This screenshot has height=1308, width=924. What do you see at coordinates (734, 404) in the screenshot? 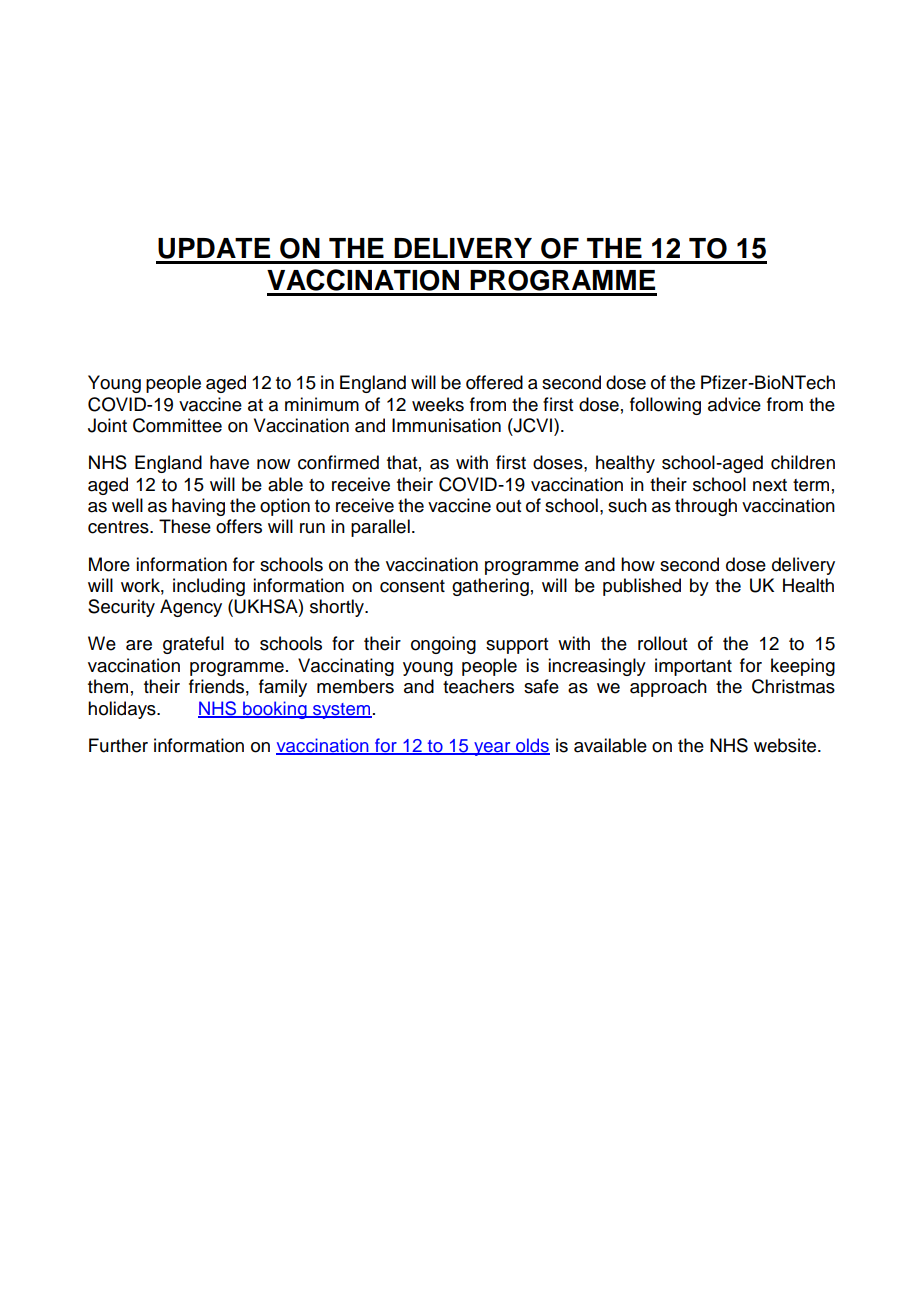
I see `advice` at bounding box center [734, 404].
